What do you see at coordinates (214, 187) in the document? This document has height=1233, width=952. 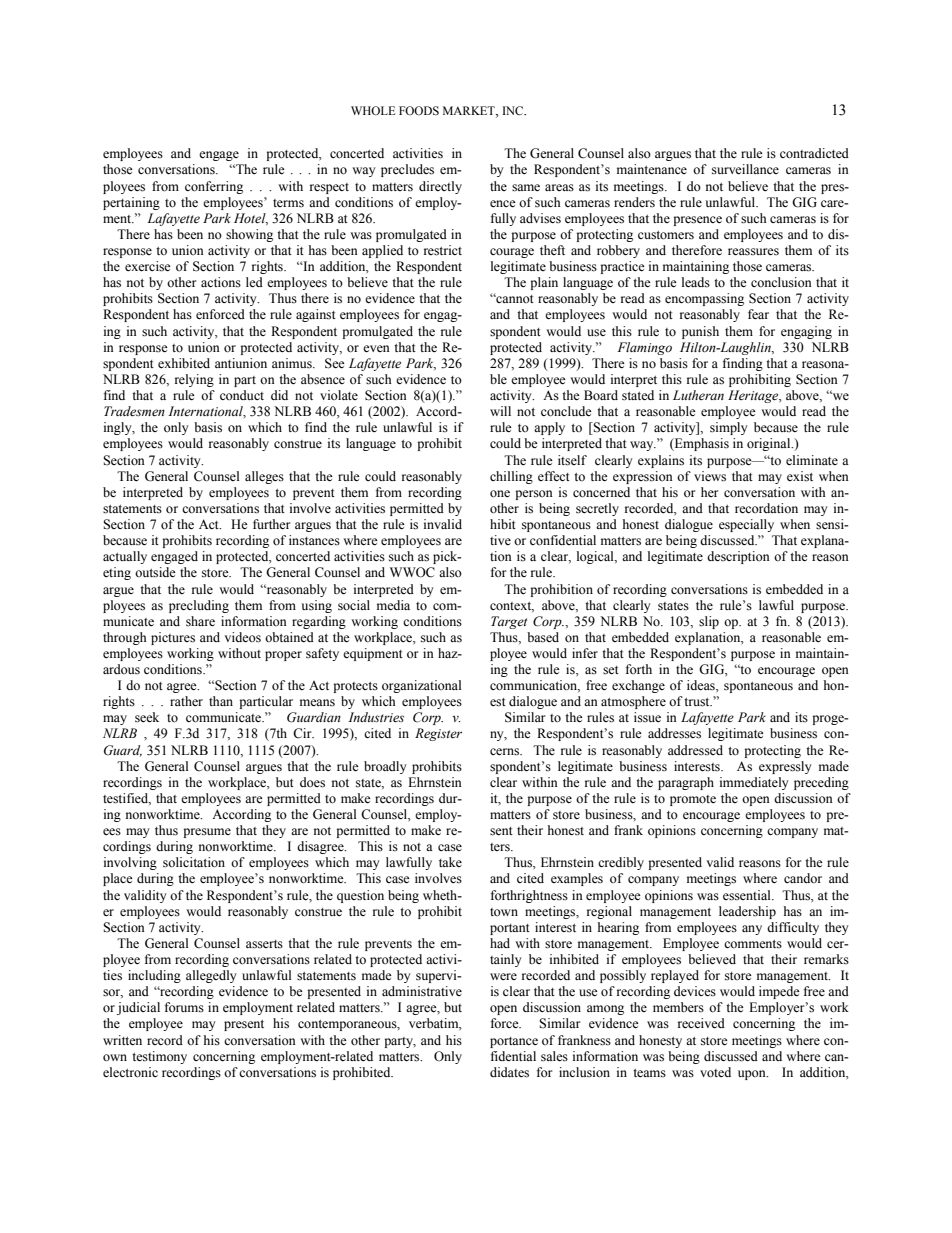 I see `conferring` at bounding box center [214, 187].
